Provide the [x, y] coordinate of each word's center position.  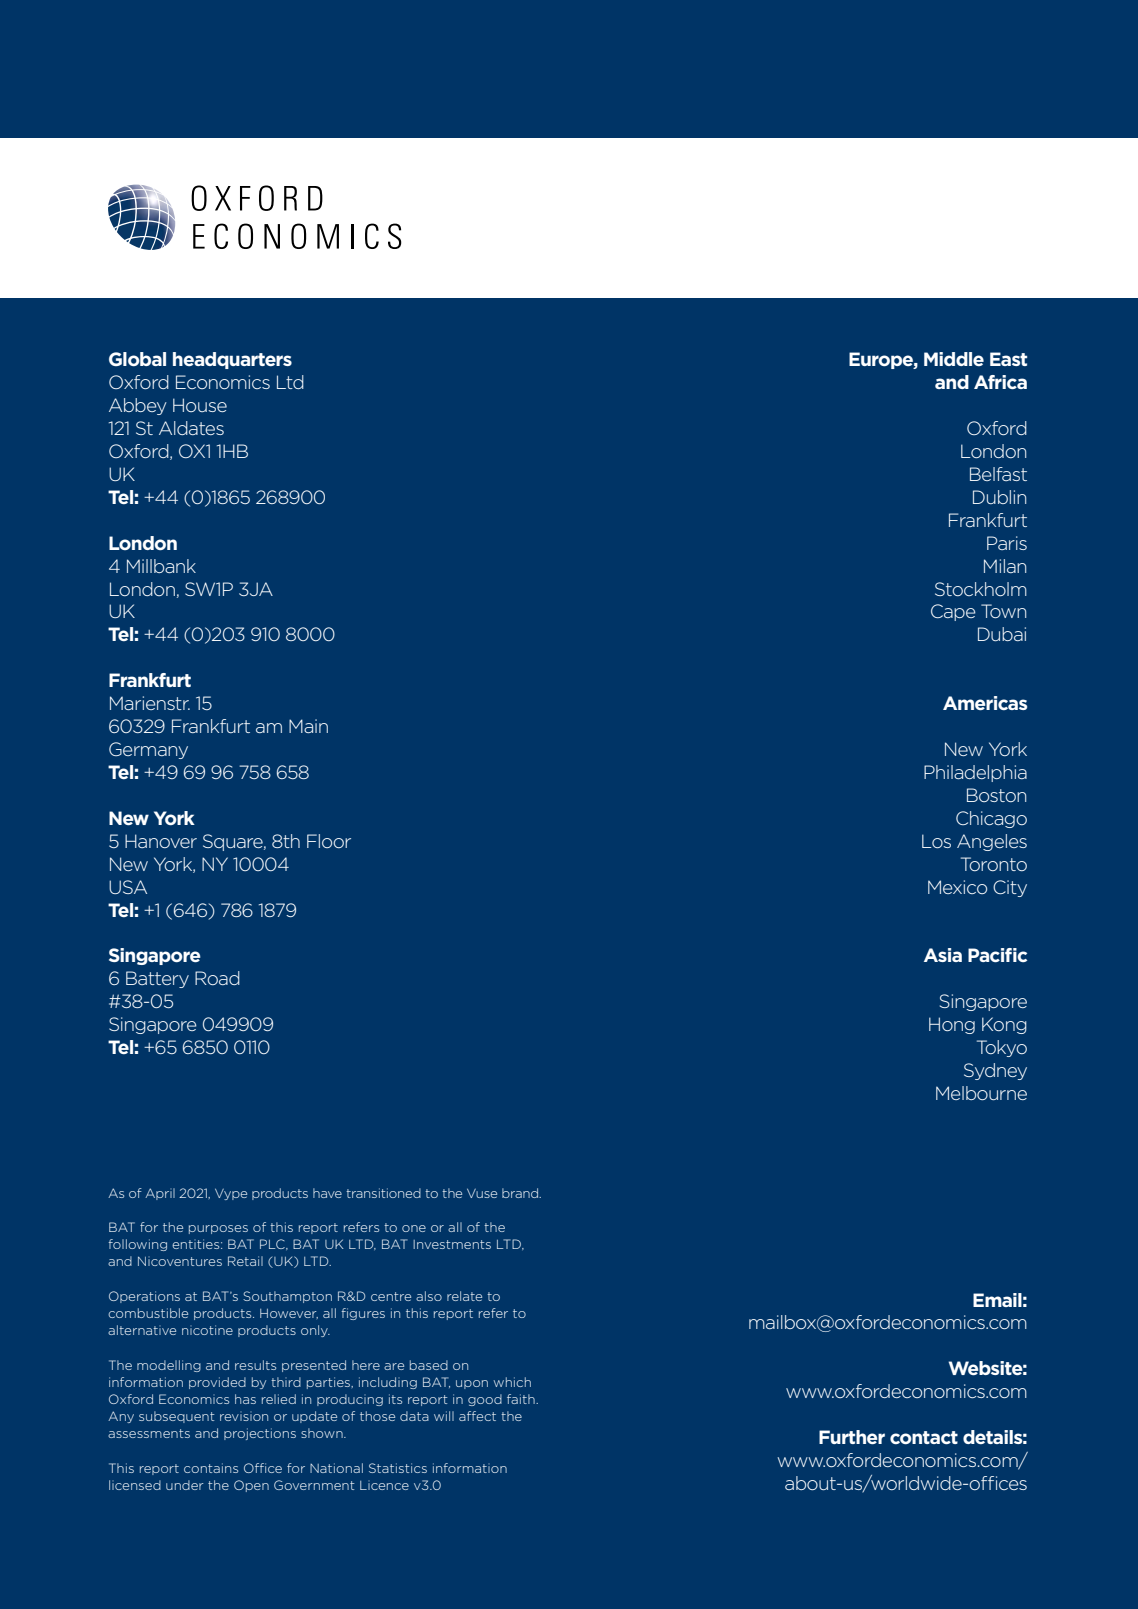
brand [521, 1193]
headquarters [232, 360]
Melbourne [981, 1093]
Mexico [957, 887]
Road [217, 978]
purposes [218, 1229]
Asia [943, 955]
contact [924, 1437]
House [200, 405]
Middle [954, 359]
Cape [953, 612]
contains [211, 1468]
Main [308, 726]
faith [522, 1399]
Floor [329, 841]
